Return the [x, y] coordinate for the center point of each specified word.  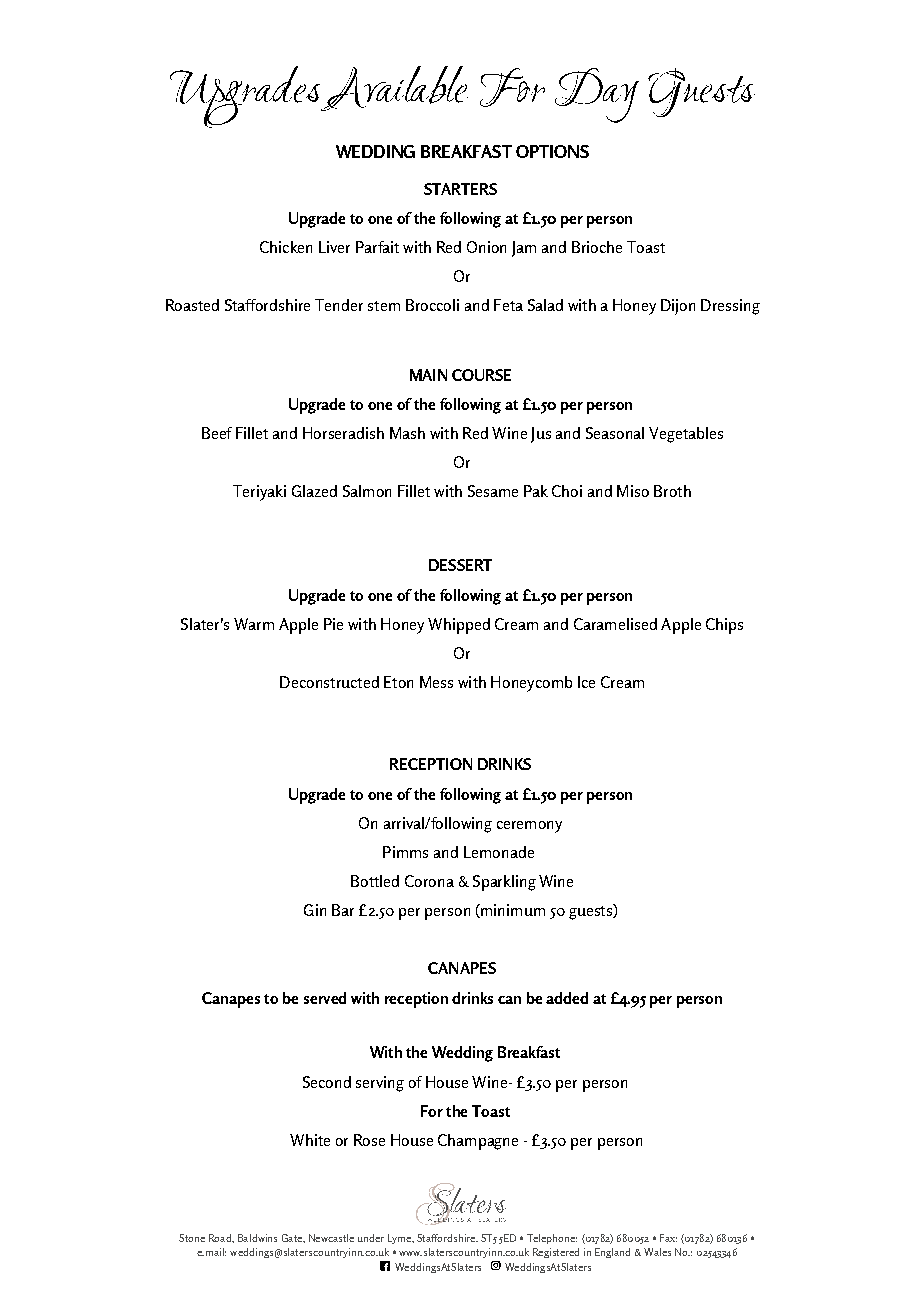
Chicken [286, 247]
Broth [672, 491]
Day [597, 95]
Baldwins [257, 1238]
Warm [254, 624]
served [325, 998]
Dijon [678, 307]
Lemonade [499, 852]
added [567, 998]
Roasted [192, 305]
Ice [586, 682]
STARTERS [460, 189]
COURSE [481, 375]
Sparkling [504, 883]
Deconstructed [329, 682]
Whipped [459, 626]
